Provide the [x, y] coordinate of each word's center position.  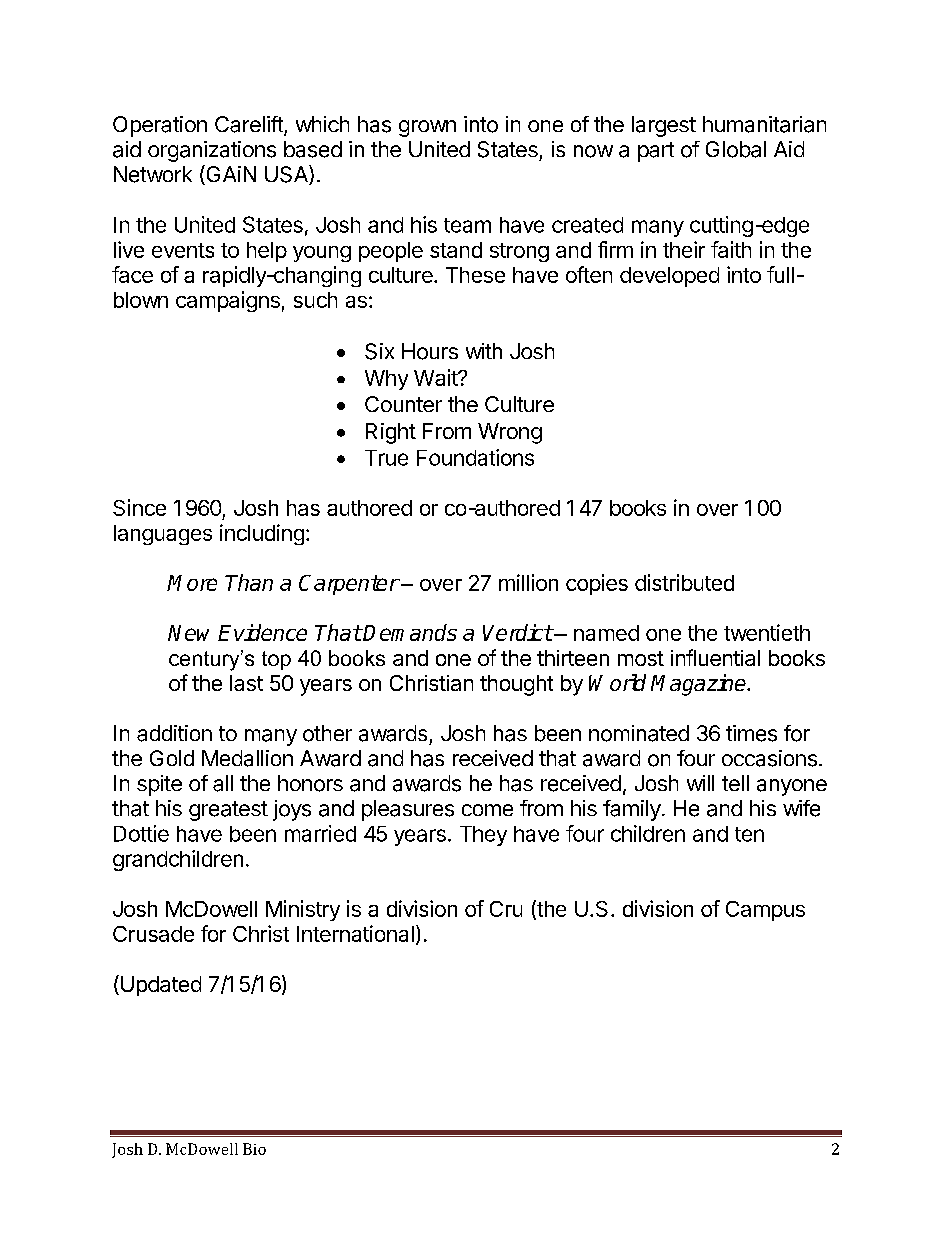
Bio [254, 1149]
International [355, 933]
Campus [765, 911]
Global [736, 149]
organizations [212, 151]
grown [427, 128]
